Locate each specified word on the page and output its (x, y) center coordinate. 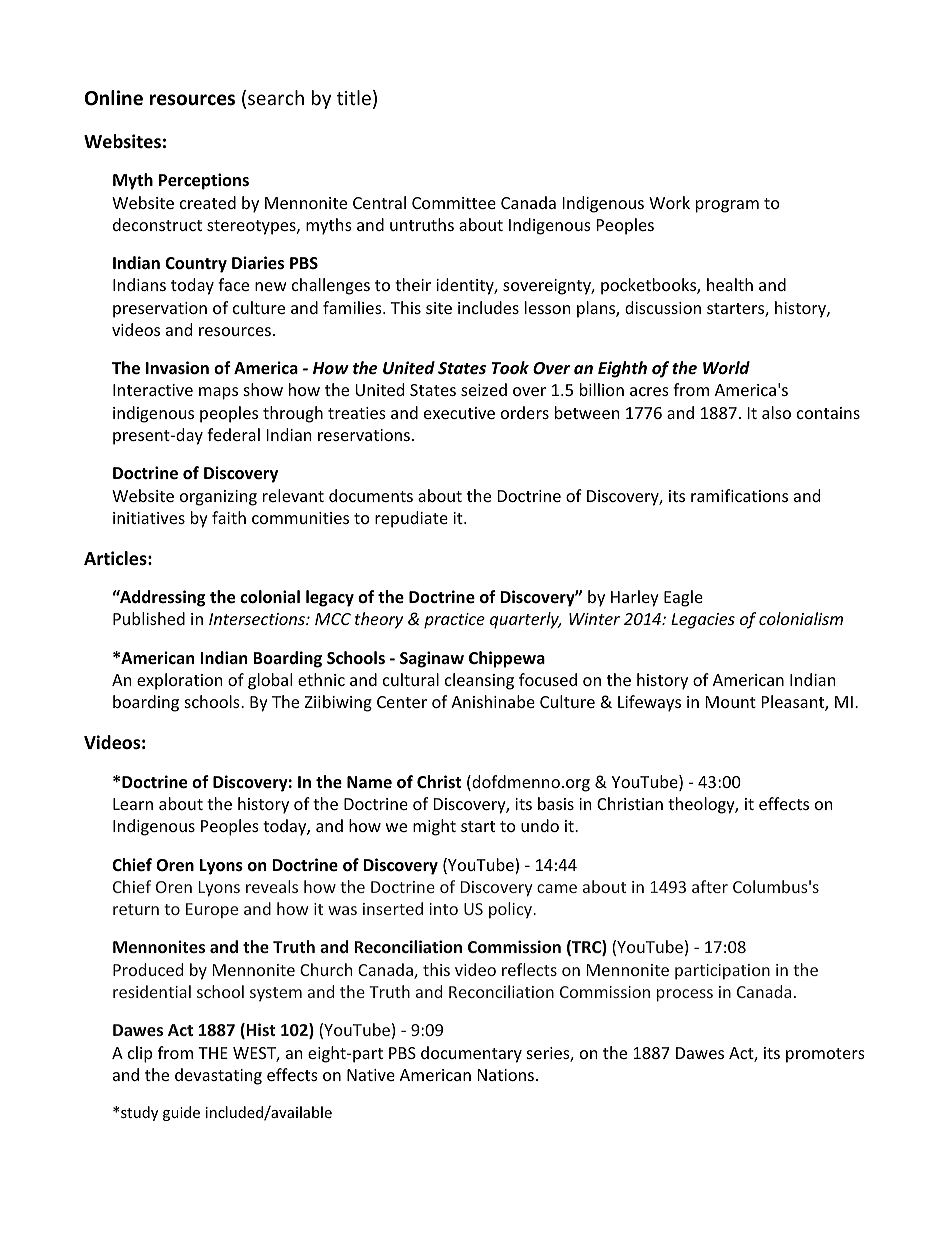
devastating (218, 1076)
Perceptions (204, 181)
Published (149, 618)
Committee (454, 203)
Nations (506, 1075)
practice (454, 621)
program (727, 206)
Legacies (703, 621)
